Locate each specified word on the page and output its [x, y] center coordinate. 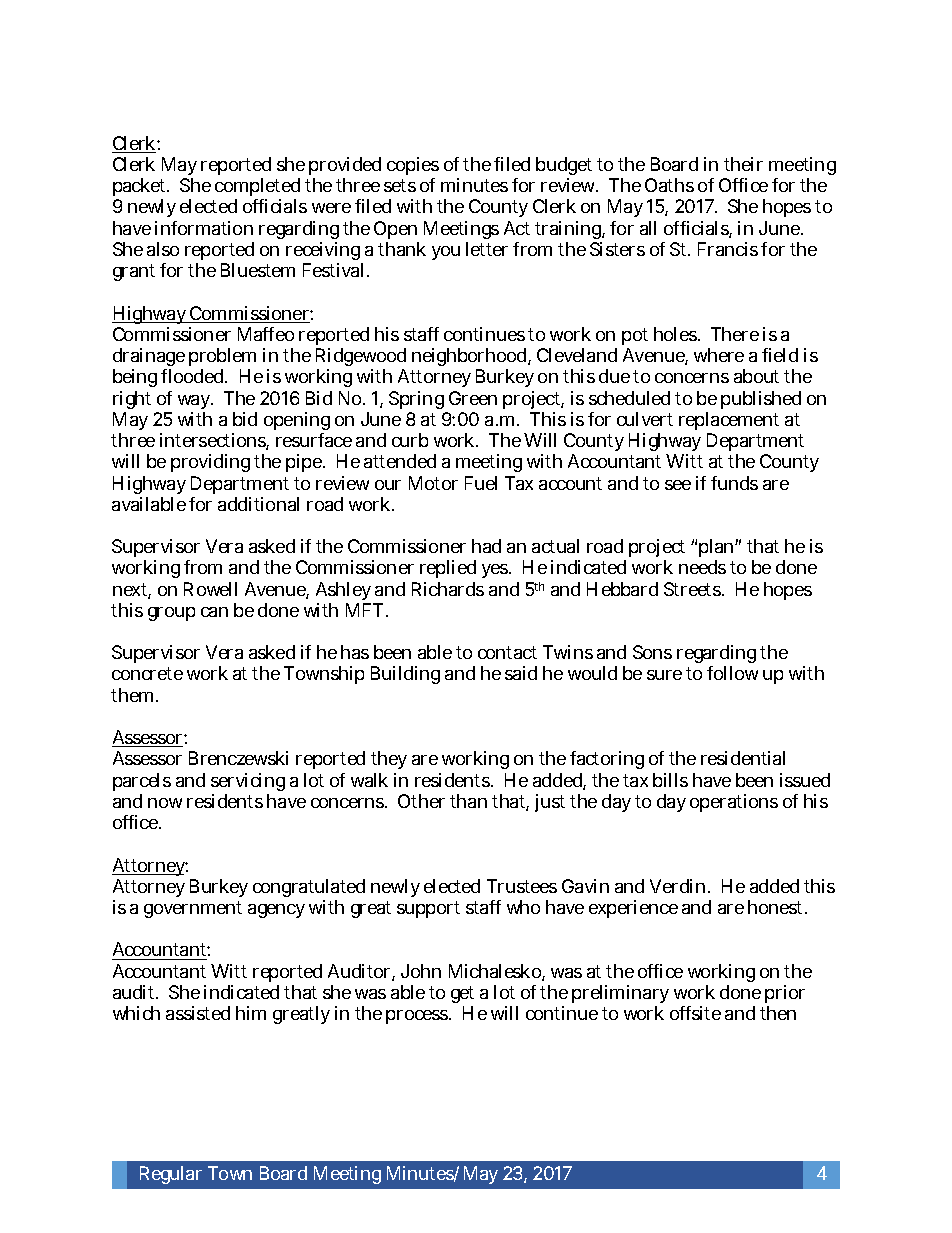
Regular [171, 1175]
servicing [248, 782]
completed [257, 189]
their [743, 164]
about [756, 376]
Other [421, 801]
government [193, 909]
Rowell [210, 589]
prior [785, 996]
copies [413, 168]
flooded [194, 376]
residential [743, 758]
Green [473, 398]
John [421, 971]
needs [702, 567]
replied [448, 569]
